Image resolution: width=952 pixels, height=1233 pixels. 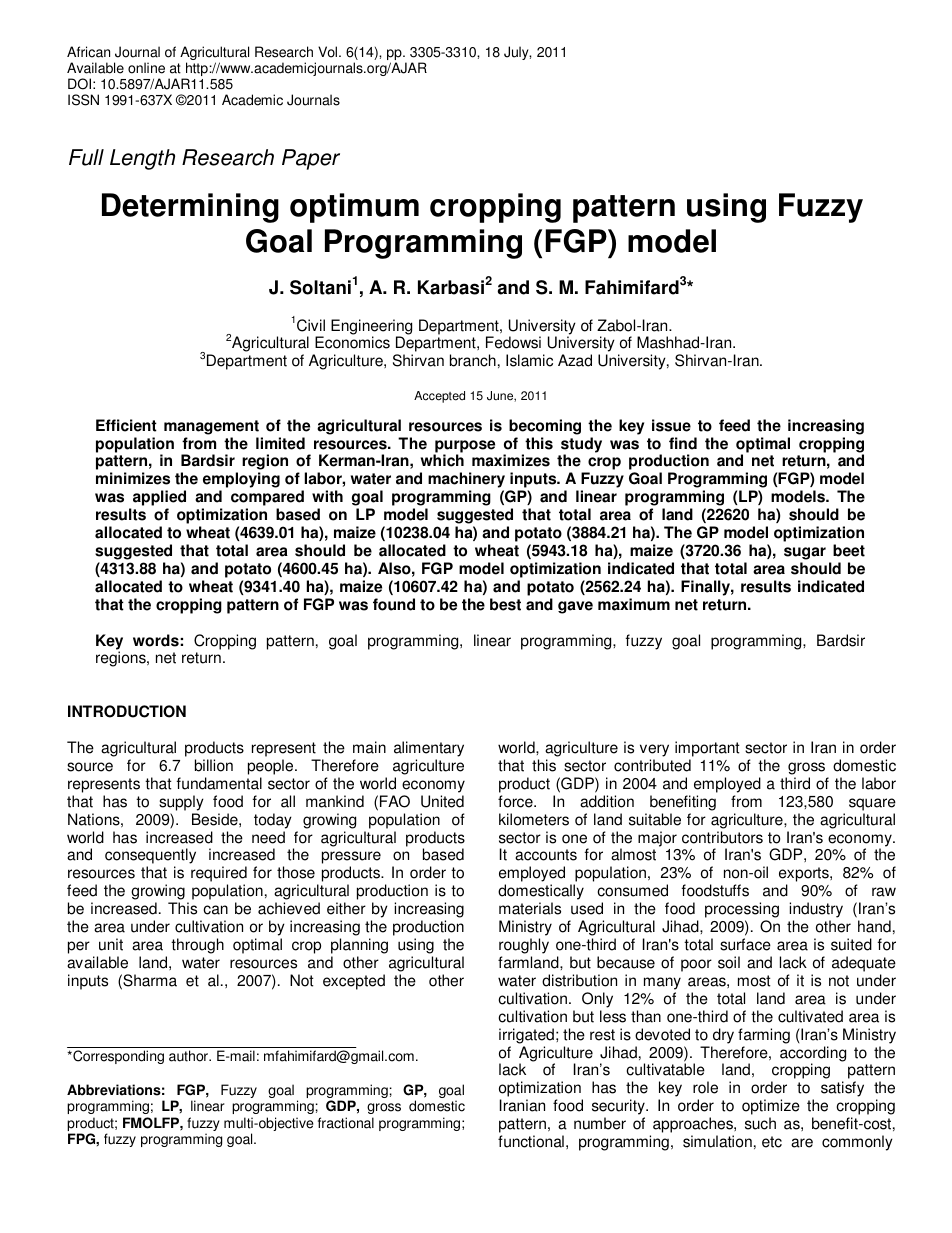 What do you see at coordinates (575, 360) in the page?
I see `Azad` at bounding box center [575, 360].
